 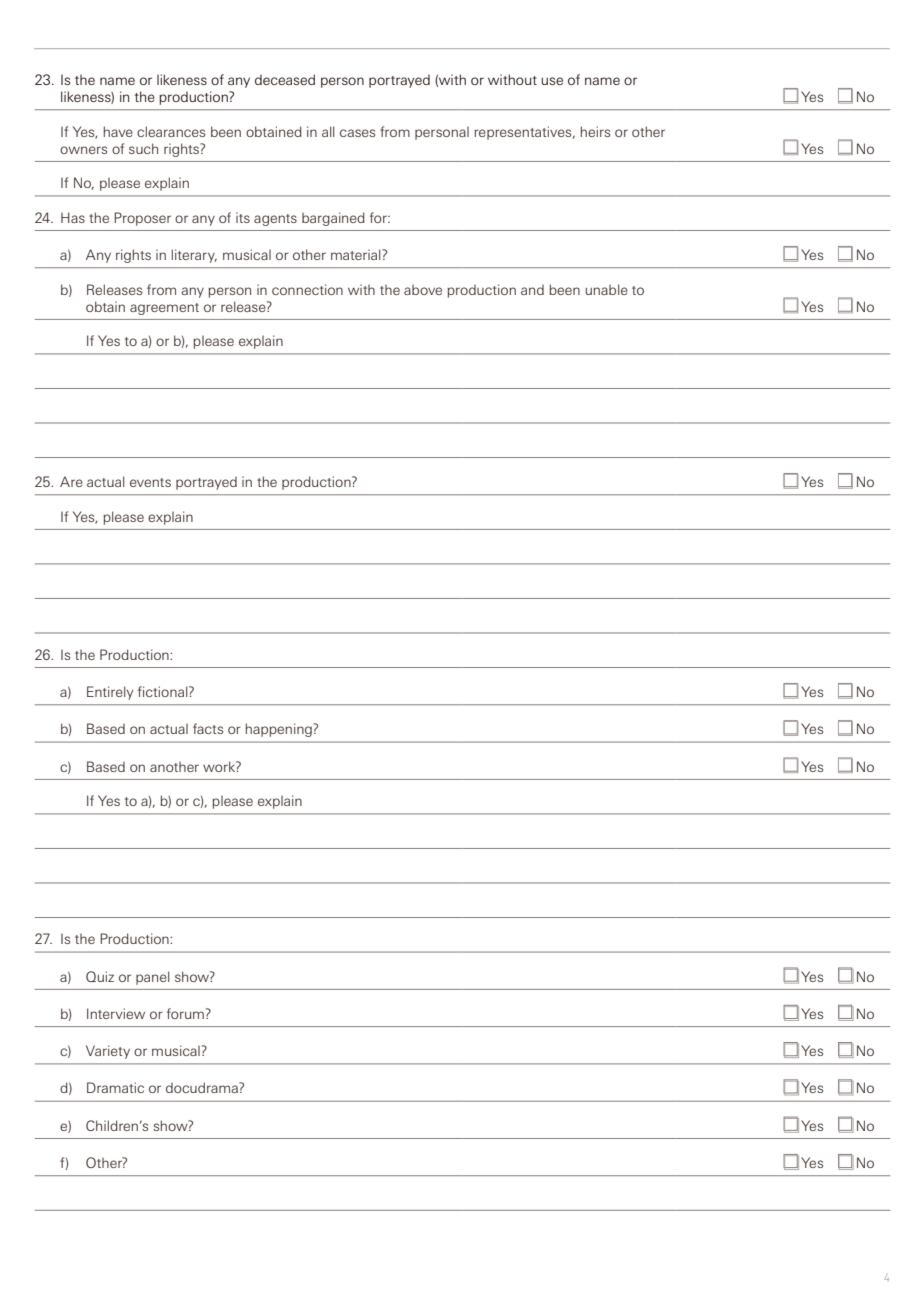 What do you see at coordinates (150, 482) in the screenshot?
I see `events` at bounding box center [150, 482].
